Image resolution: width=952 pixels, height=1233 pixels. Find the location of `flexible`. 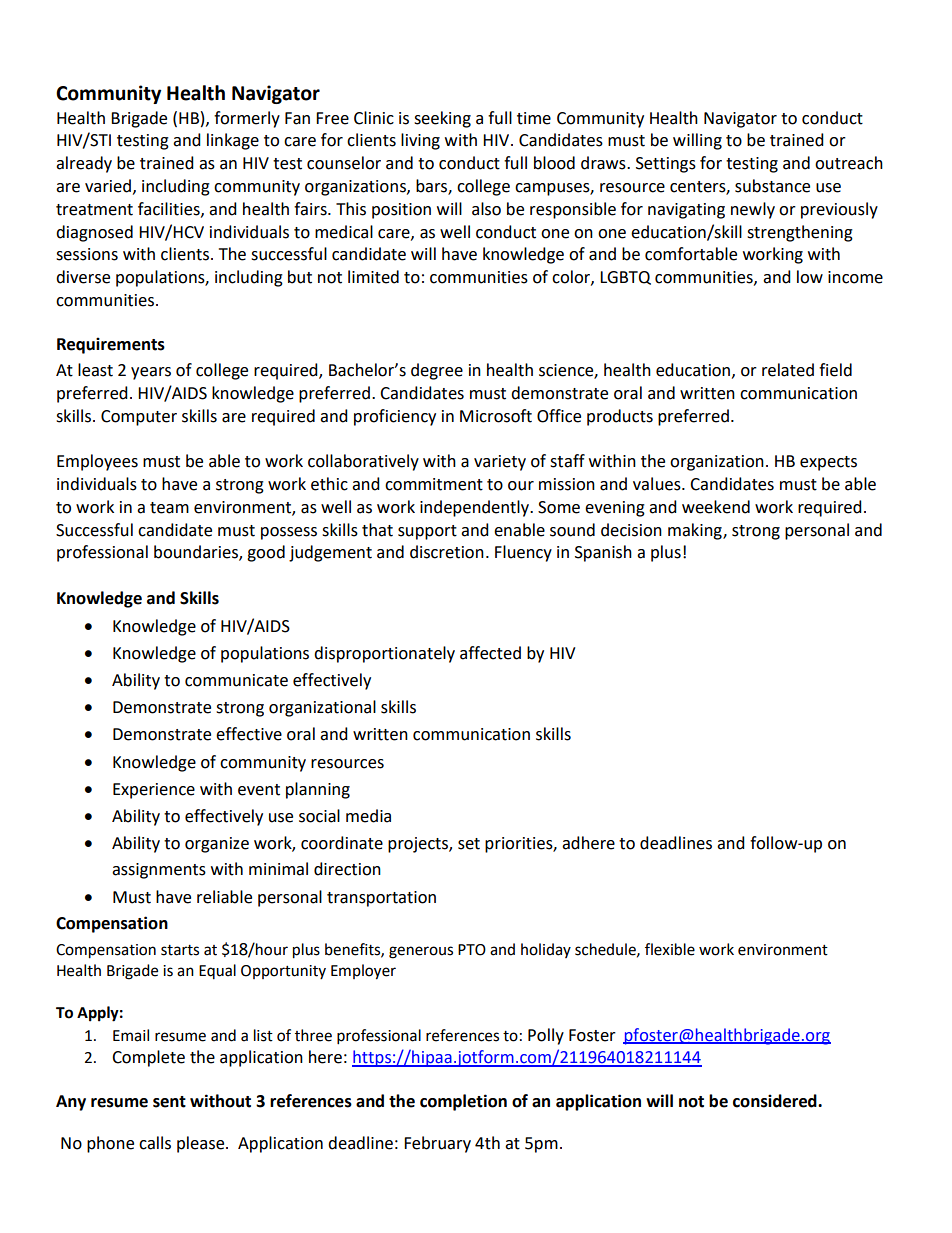

flexible is located at coordinates (670, 949).
